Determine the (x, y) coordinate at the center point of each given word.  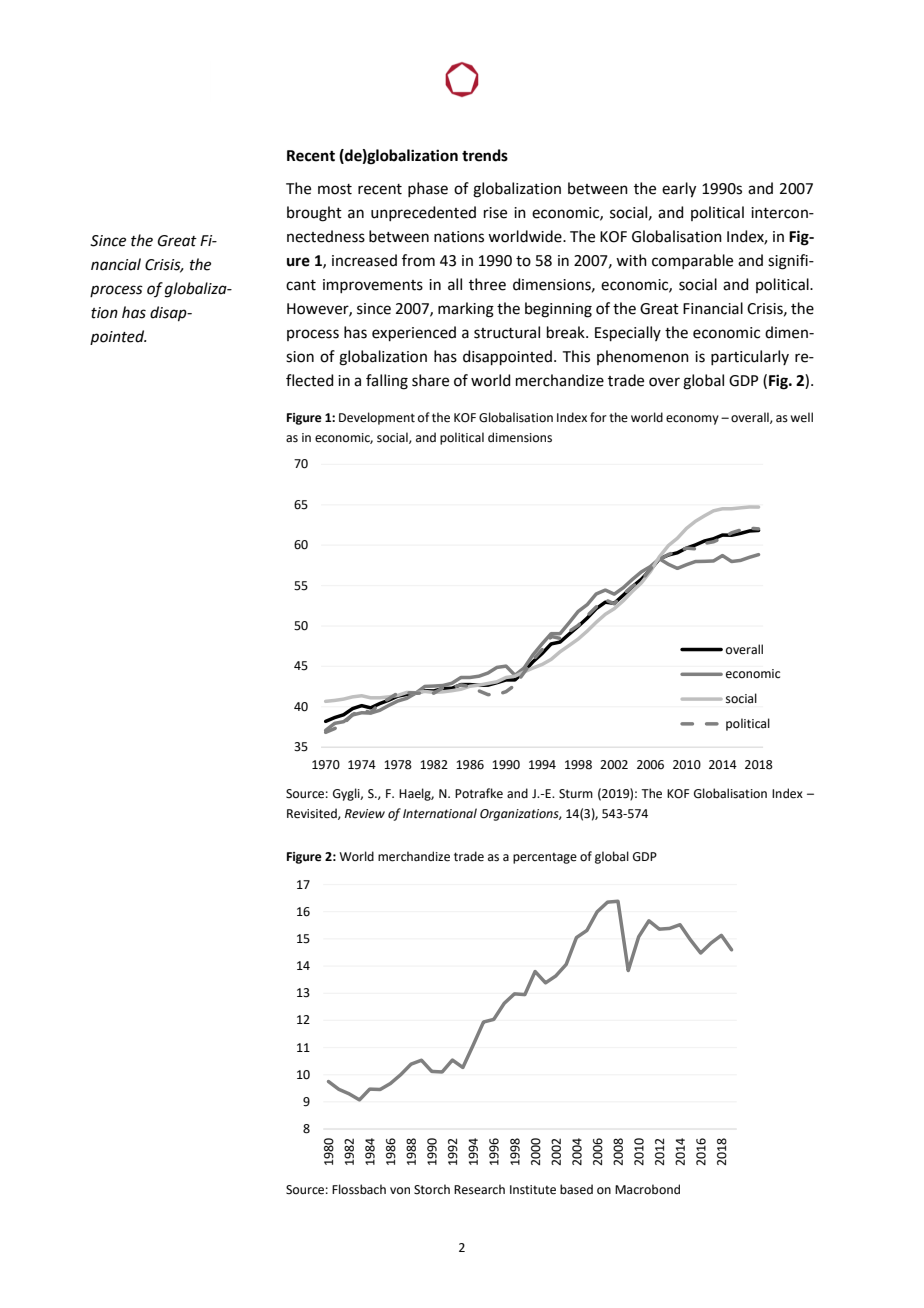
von (400, 1190)
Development (377, 418)
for (598, 417)
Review (365, 814)
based (576, 1189)
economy (692, 420)
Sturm (576, 794)
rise (495, 213)
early (679, 190)
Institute (533, 1190)
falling (387, 382)
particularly (750, 357)
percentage (545, 858)
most (335, 189)
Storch (432, 1189)
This (576, 356)
